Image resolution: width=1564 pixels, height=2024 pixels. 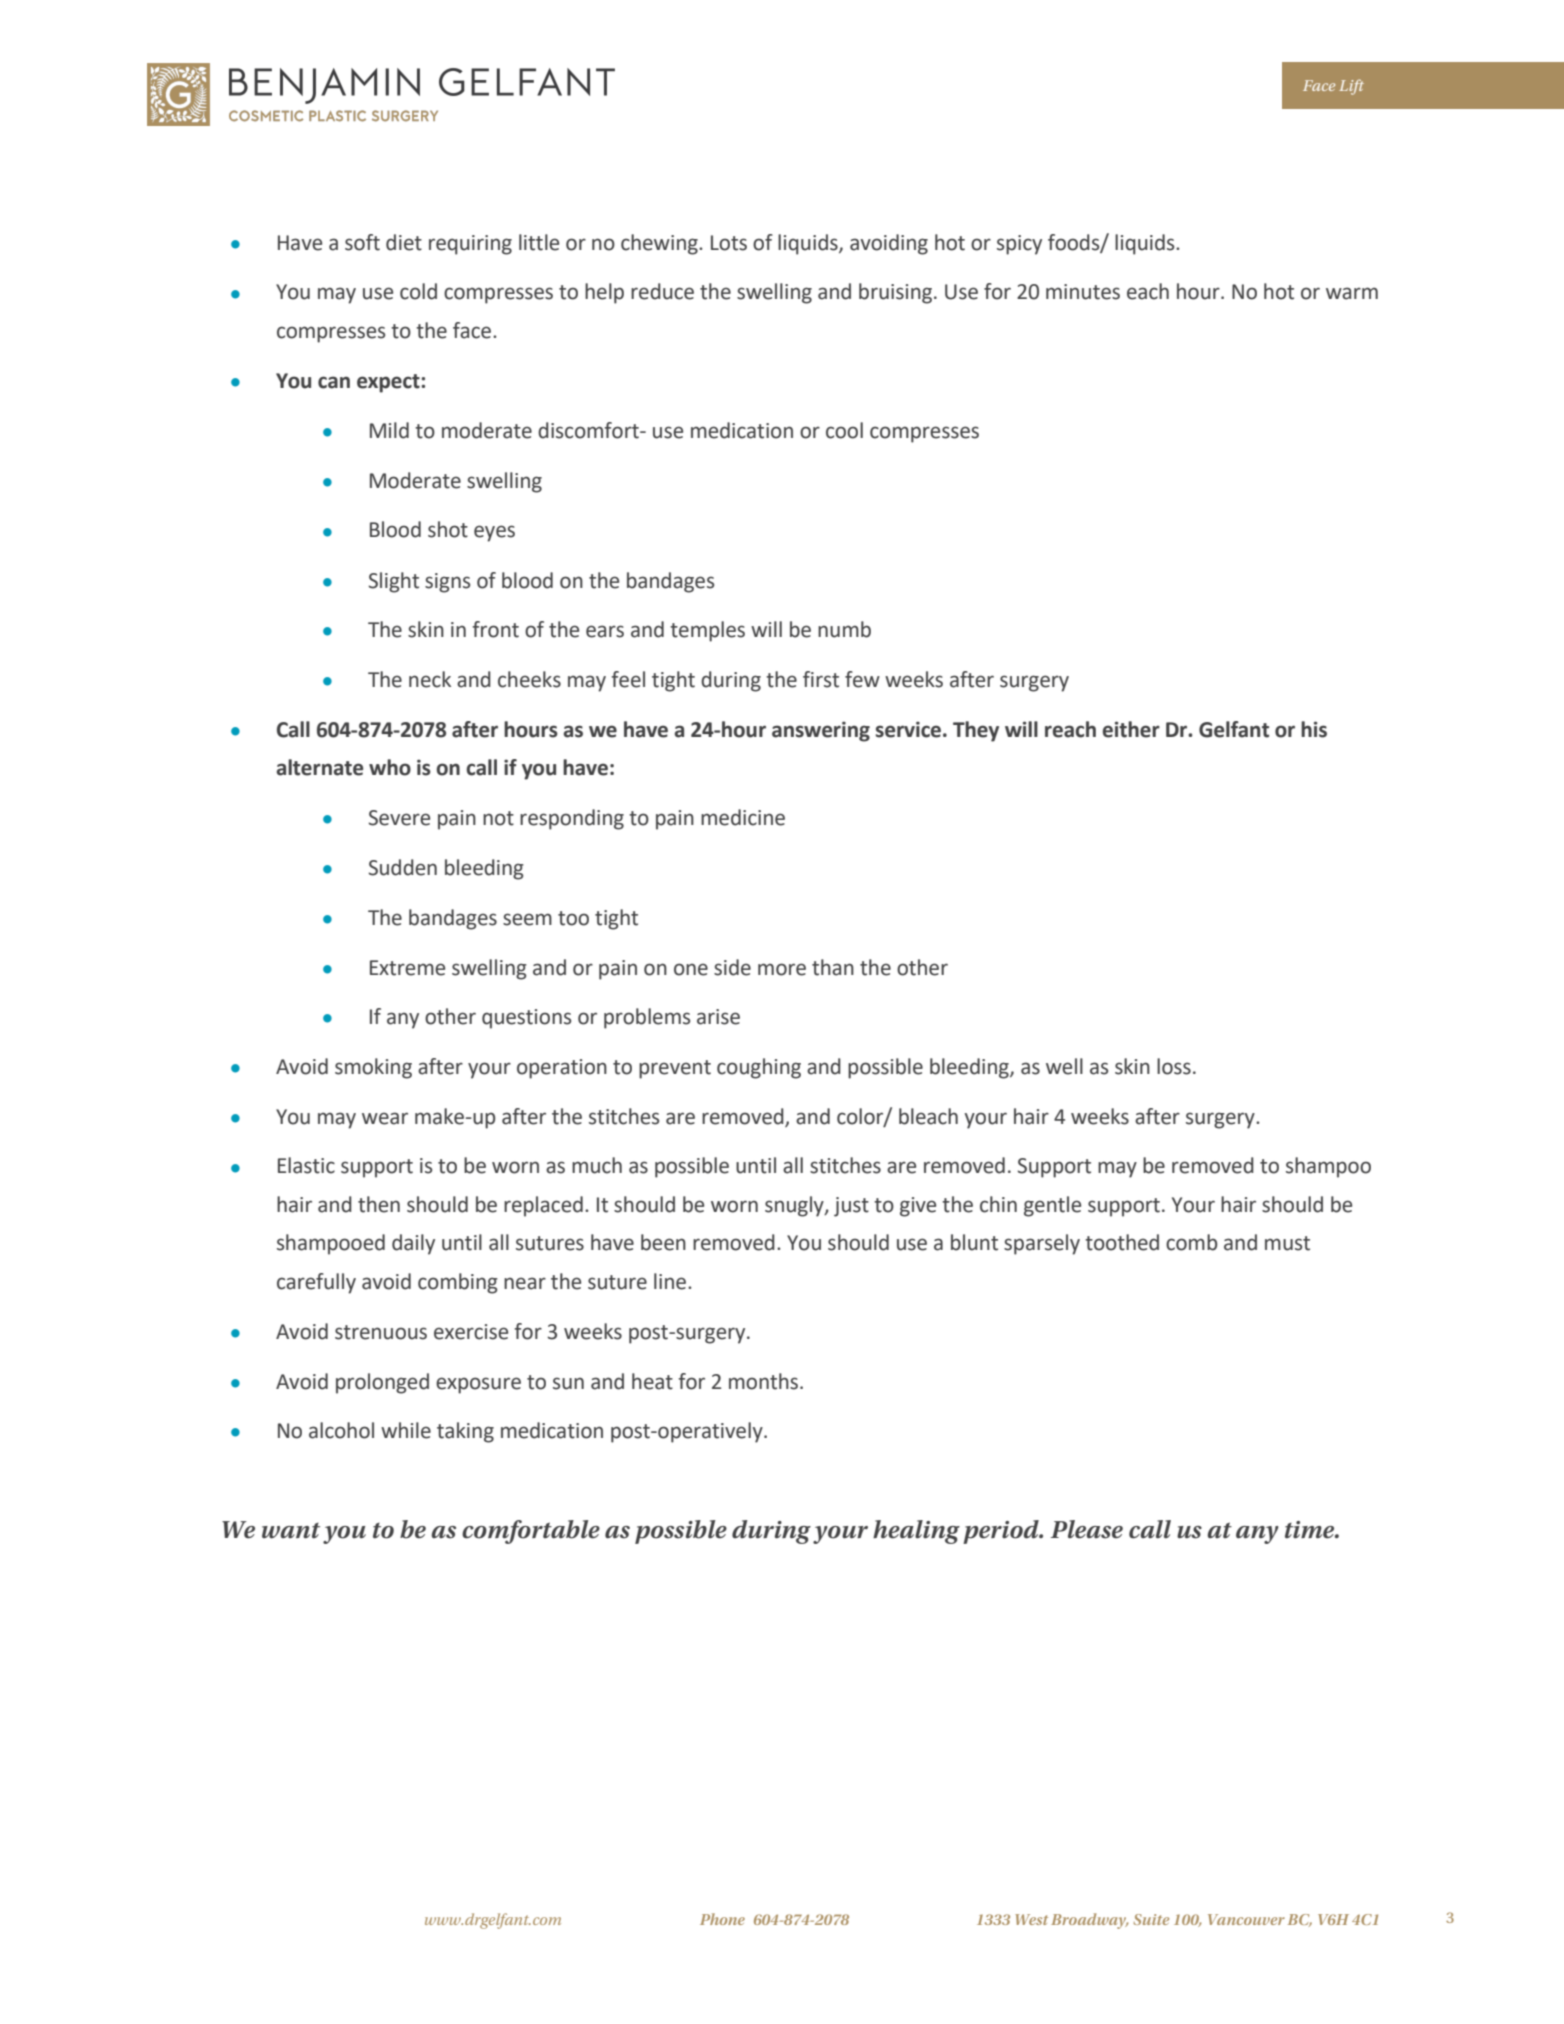 What do you see at coordinates (1351, 87) in the image?
I see `Lift` at bounding box center [1351, 87].
